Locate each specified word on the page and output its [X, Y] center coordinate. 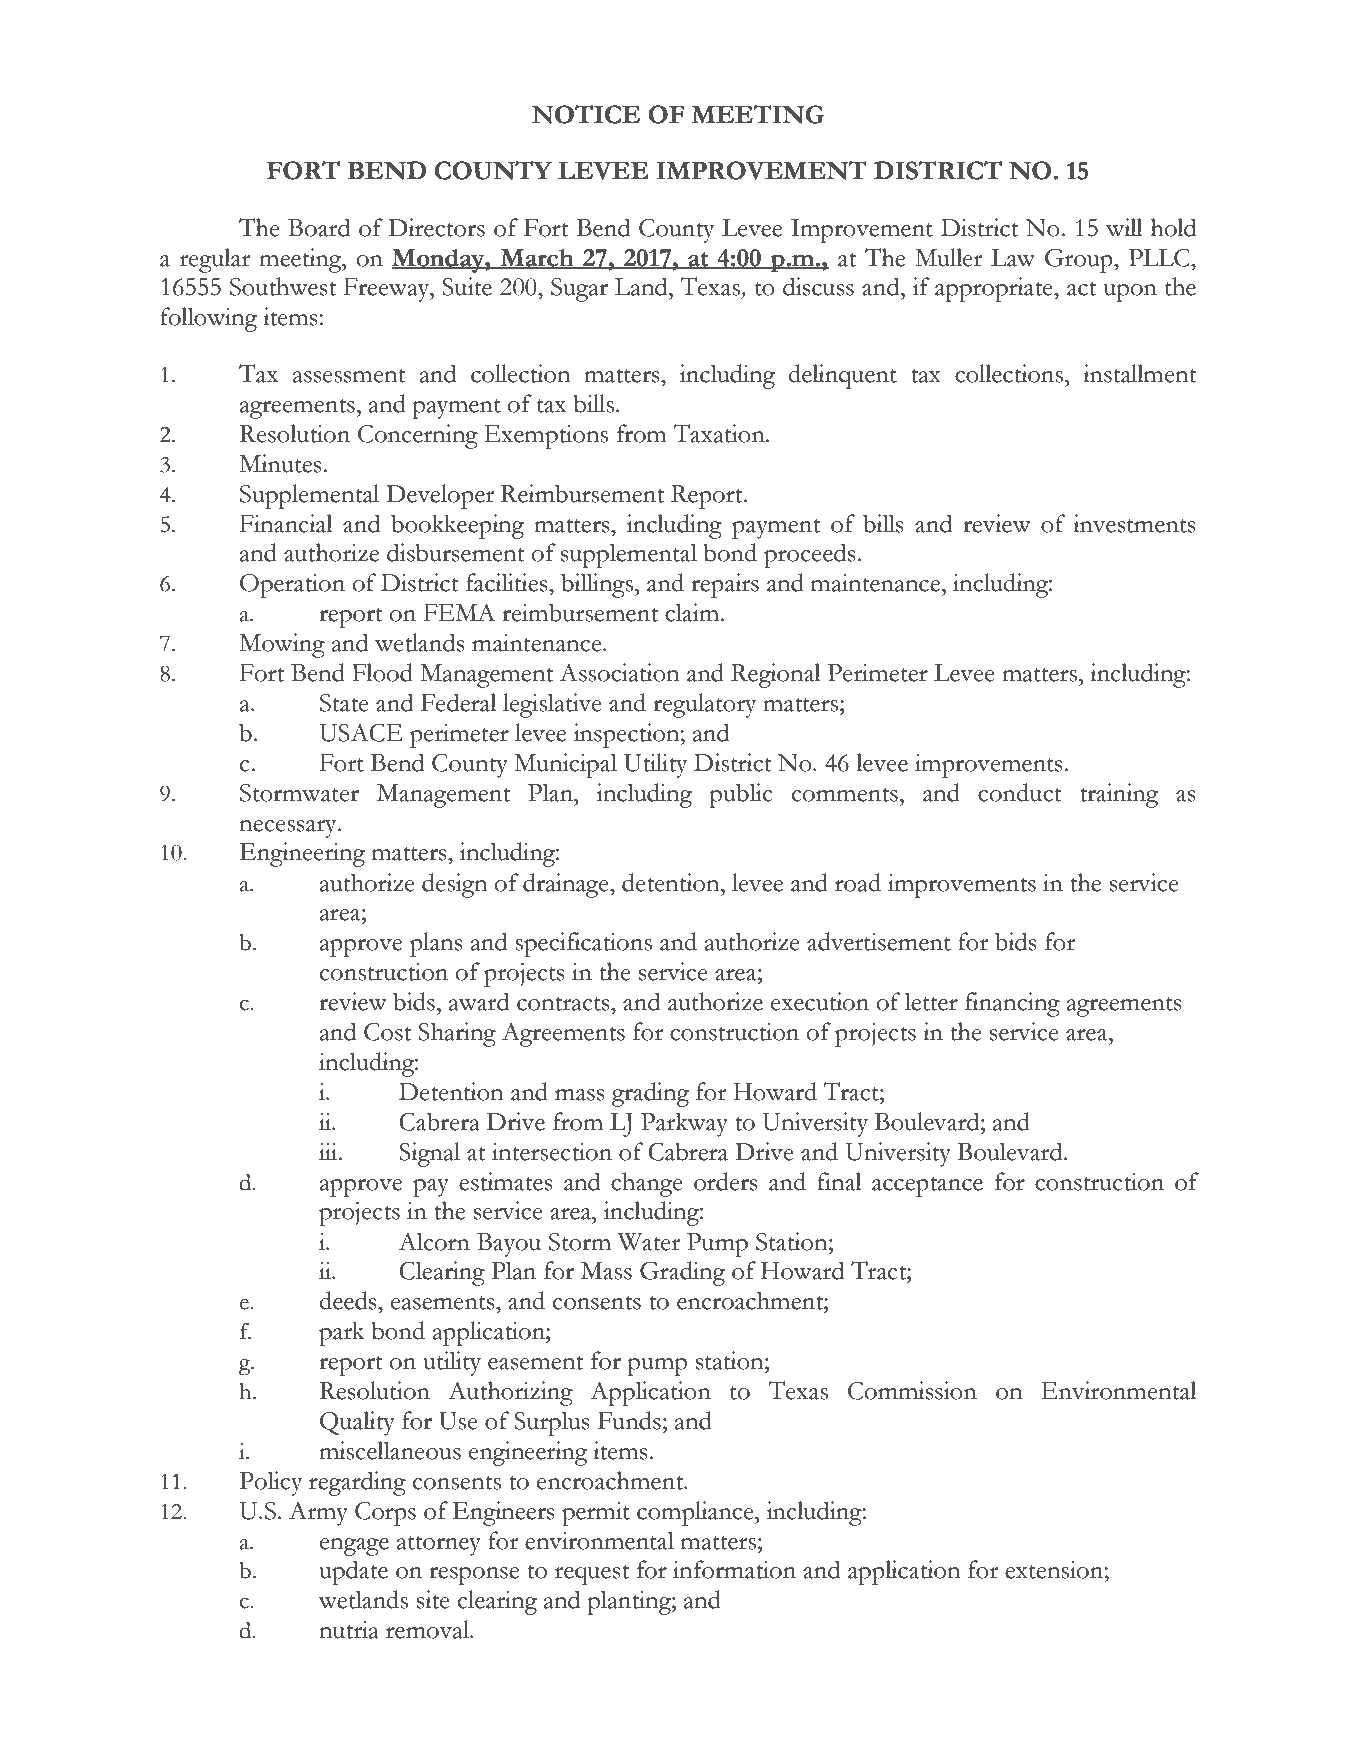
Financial [286, 523]
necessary [289, 829]
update [353, 1572]
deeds [349, 1300]
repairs [725, 585]
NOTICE [585, 114]
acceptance [927, 1187]
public [741, 795]
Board [319, 227]
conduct [1020, 792]
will [1124, 227]
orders [726, 1181]
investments [1134, 523]
